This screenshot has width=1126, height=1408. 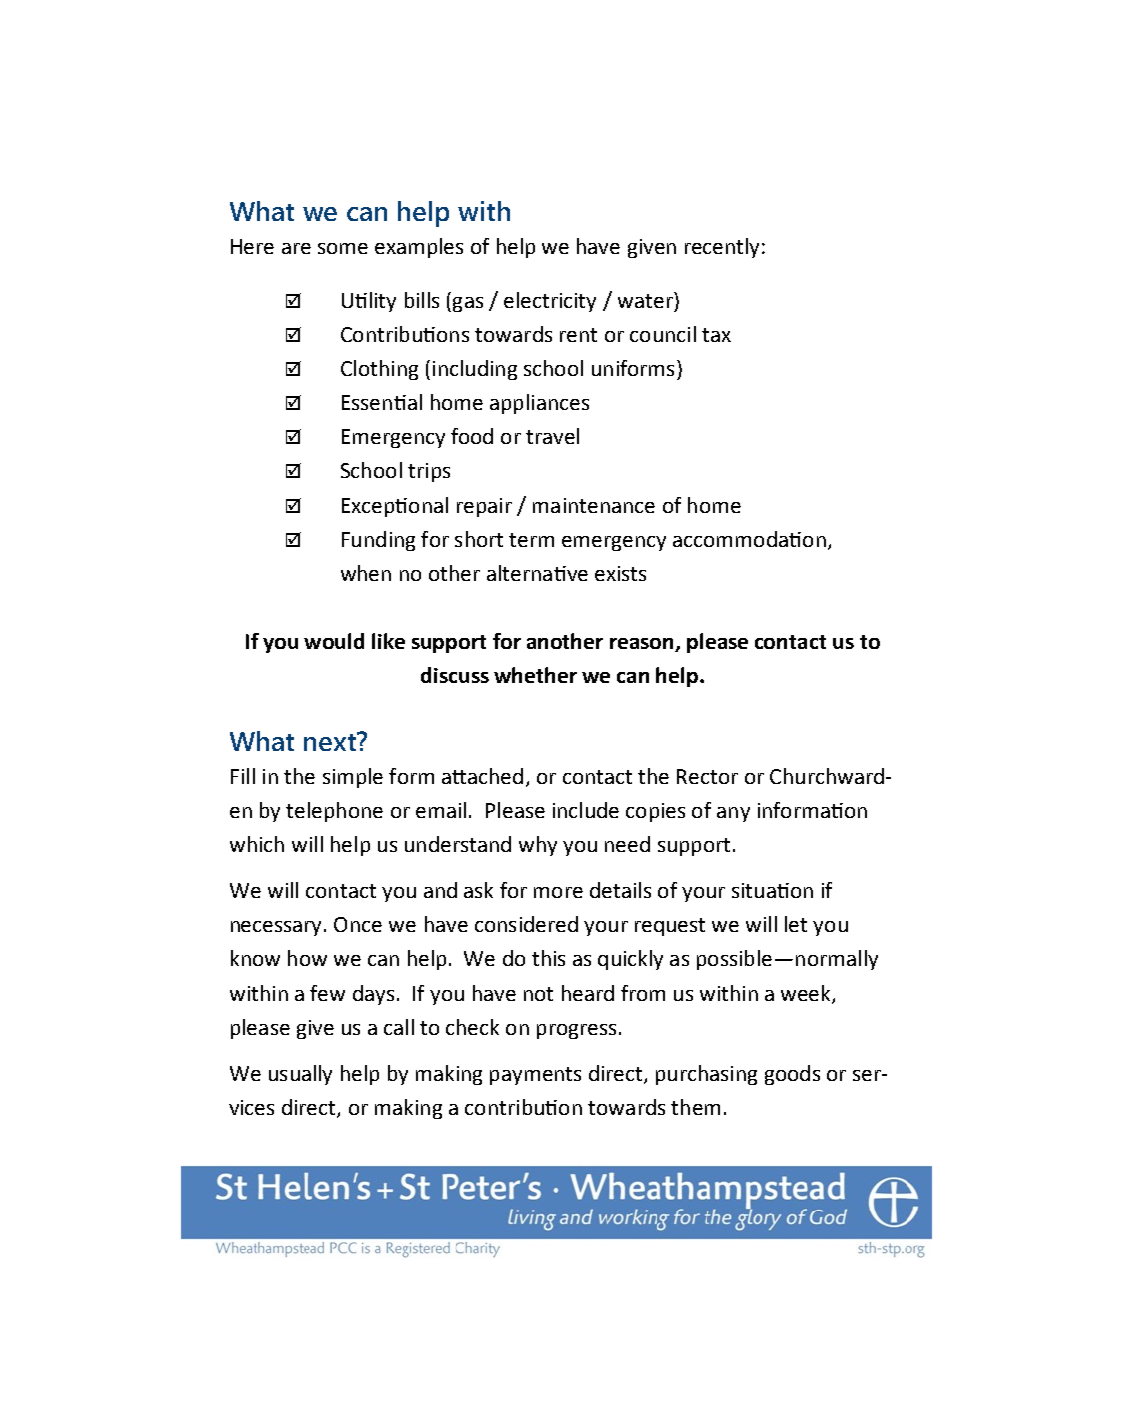 I want to click on accommodation, so click(x=749, y=539).
